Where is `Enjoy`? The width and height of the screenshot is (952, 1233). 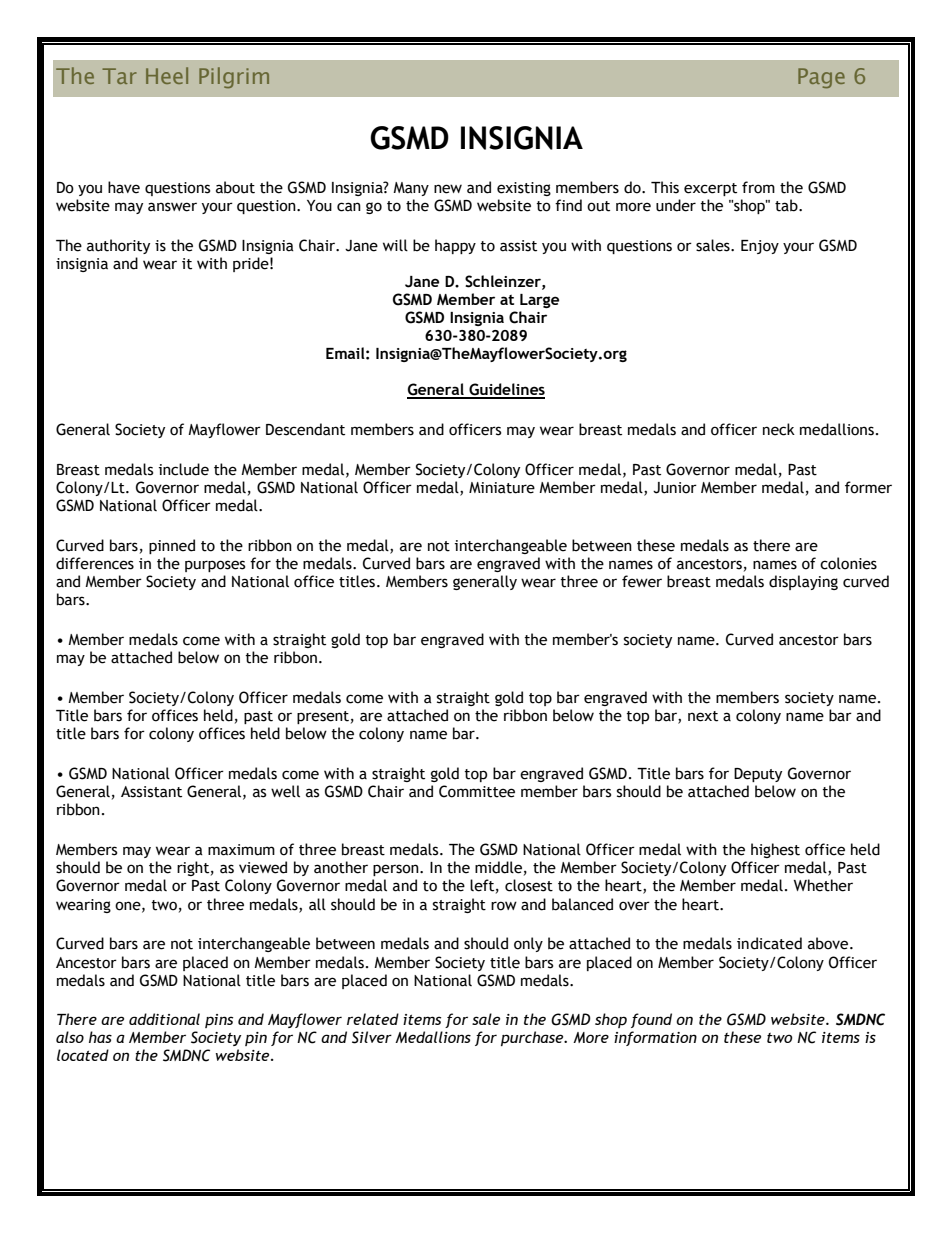 Enjoy is located at coordinates (760, 247).
